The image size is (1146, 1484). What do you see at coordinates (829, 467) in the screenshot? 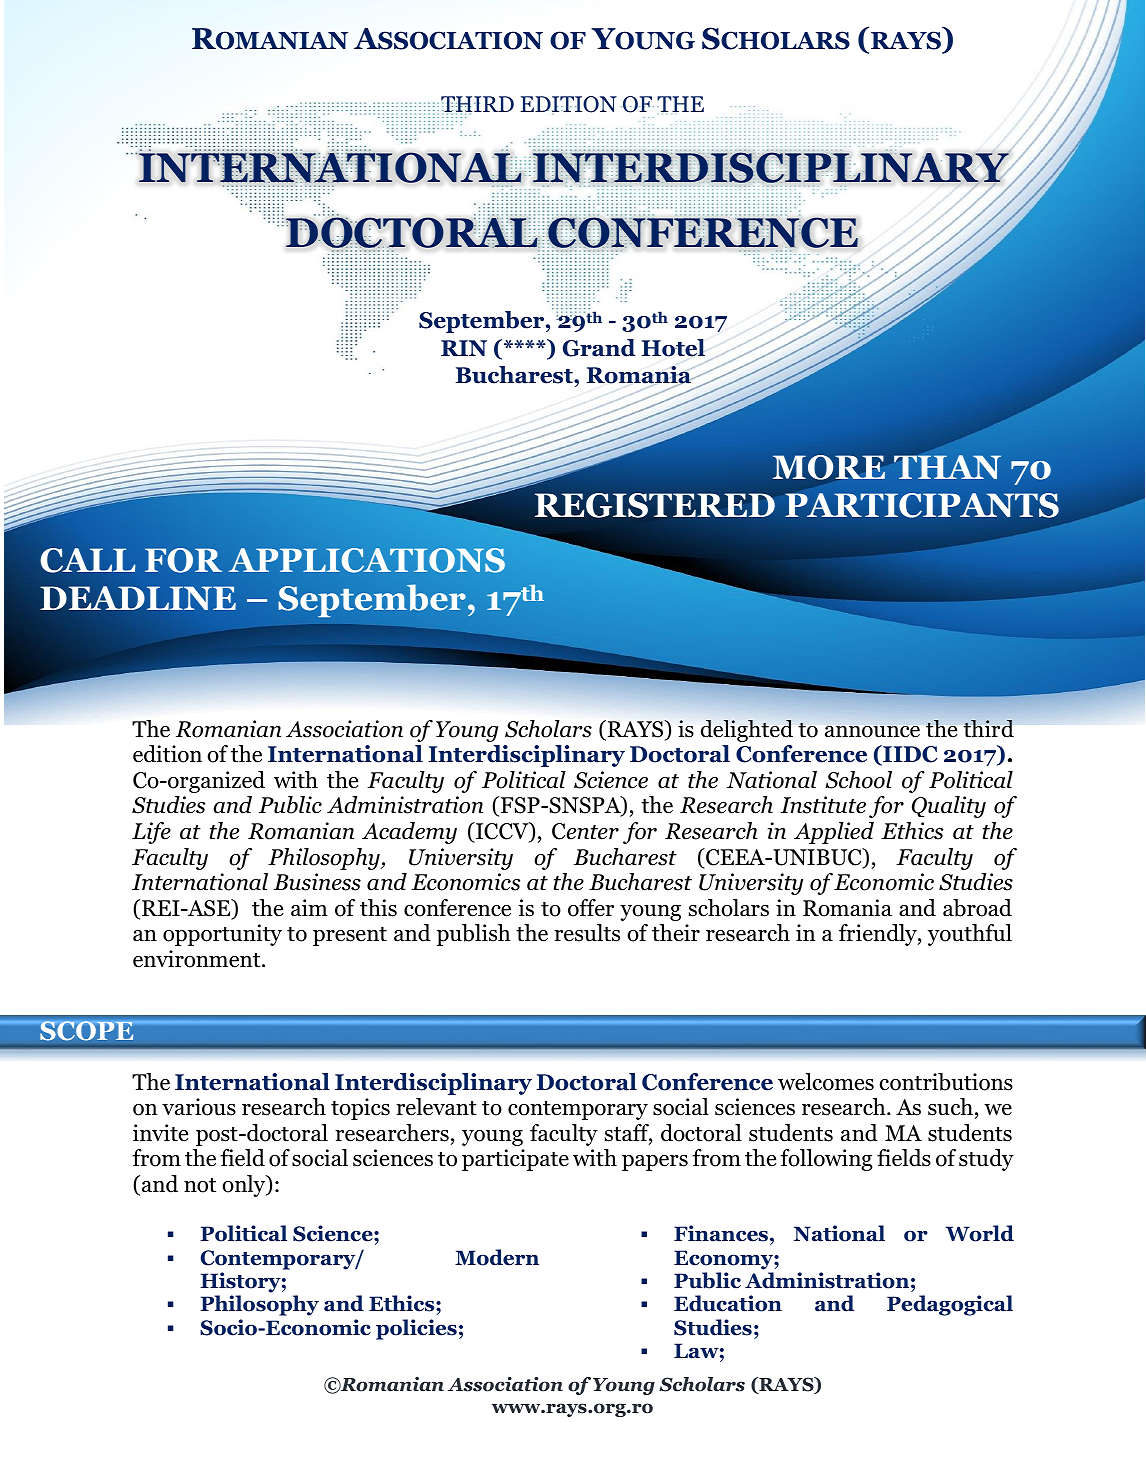
I see `MORE` at bounding box center [829, 467].
